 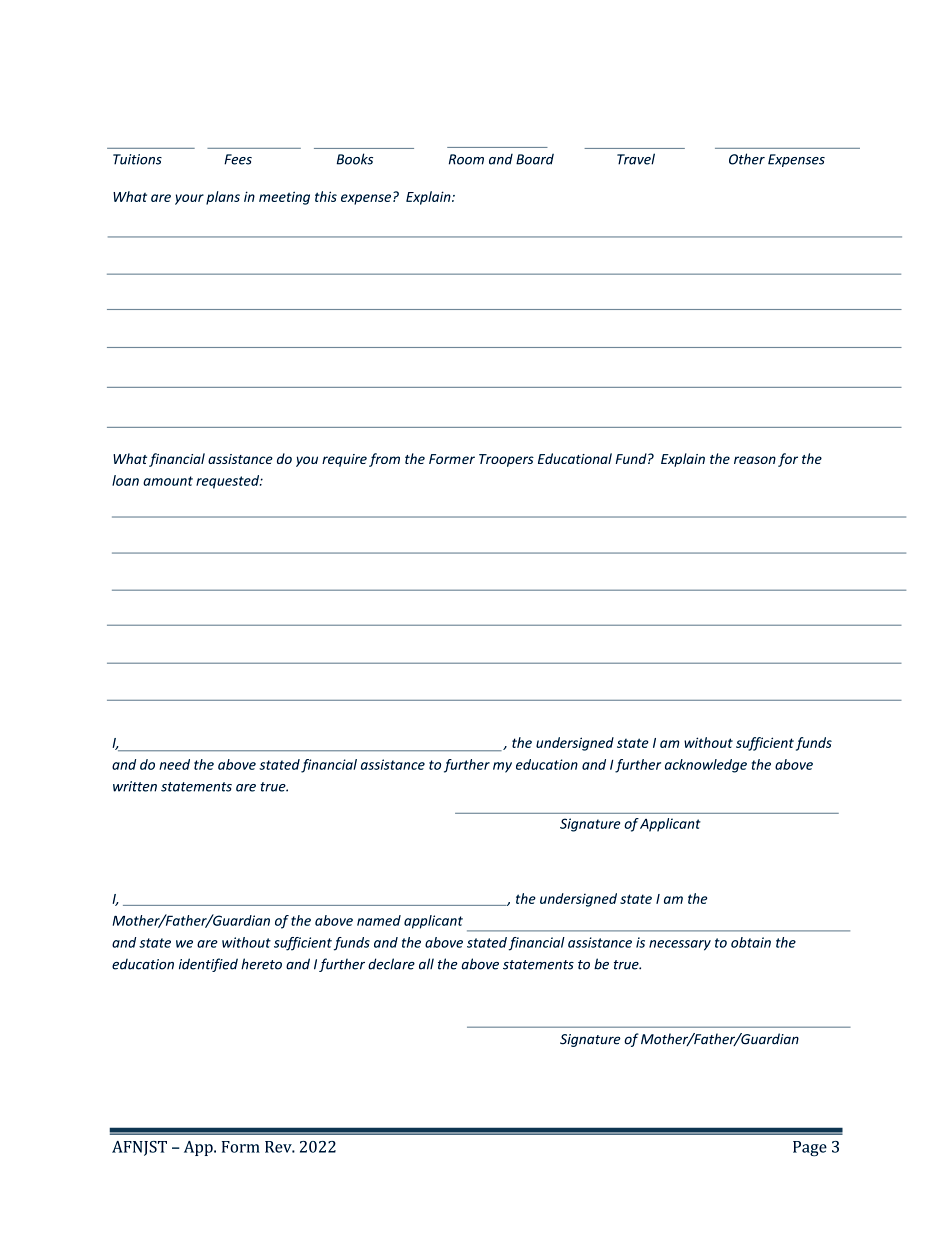 I want to click on plans, so click(x=223, y=198).
